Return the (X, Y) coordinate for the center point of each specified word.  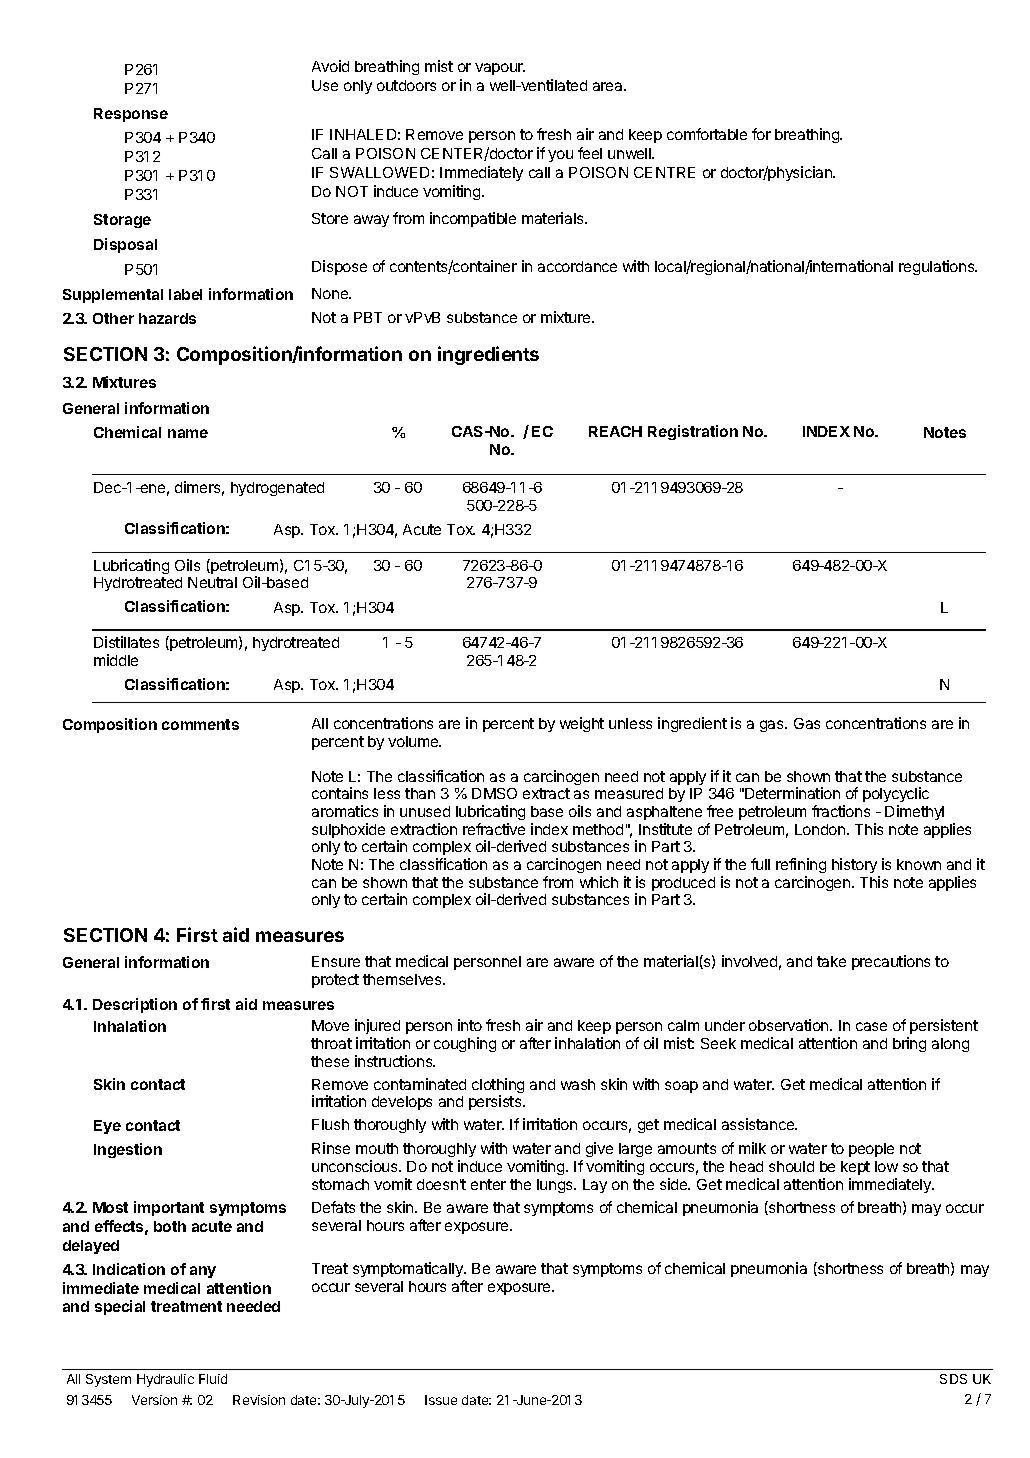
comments (200, 724)
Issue (441, 1400)
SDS (953, 1379)
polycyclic (896, 796)
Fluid (213, 1379)
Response (131, 115)
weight (582, 724)
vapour (500, 69)
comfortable (707, 134)
